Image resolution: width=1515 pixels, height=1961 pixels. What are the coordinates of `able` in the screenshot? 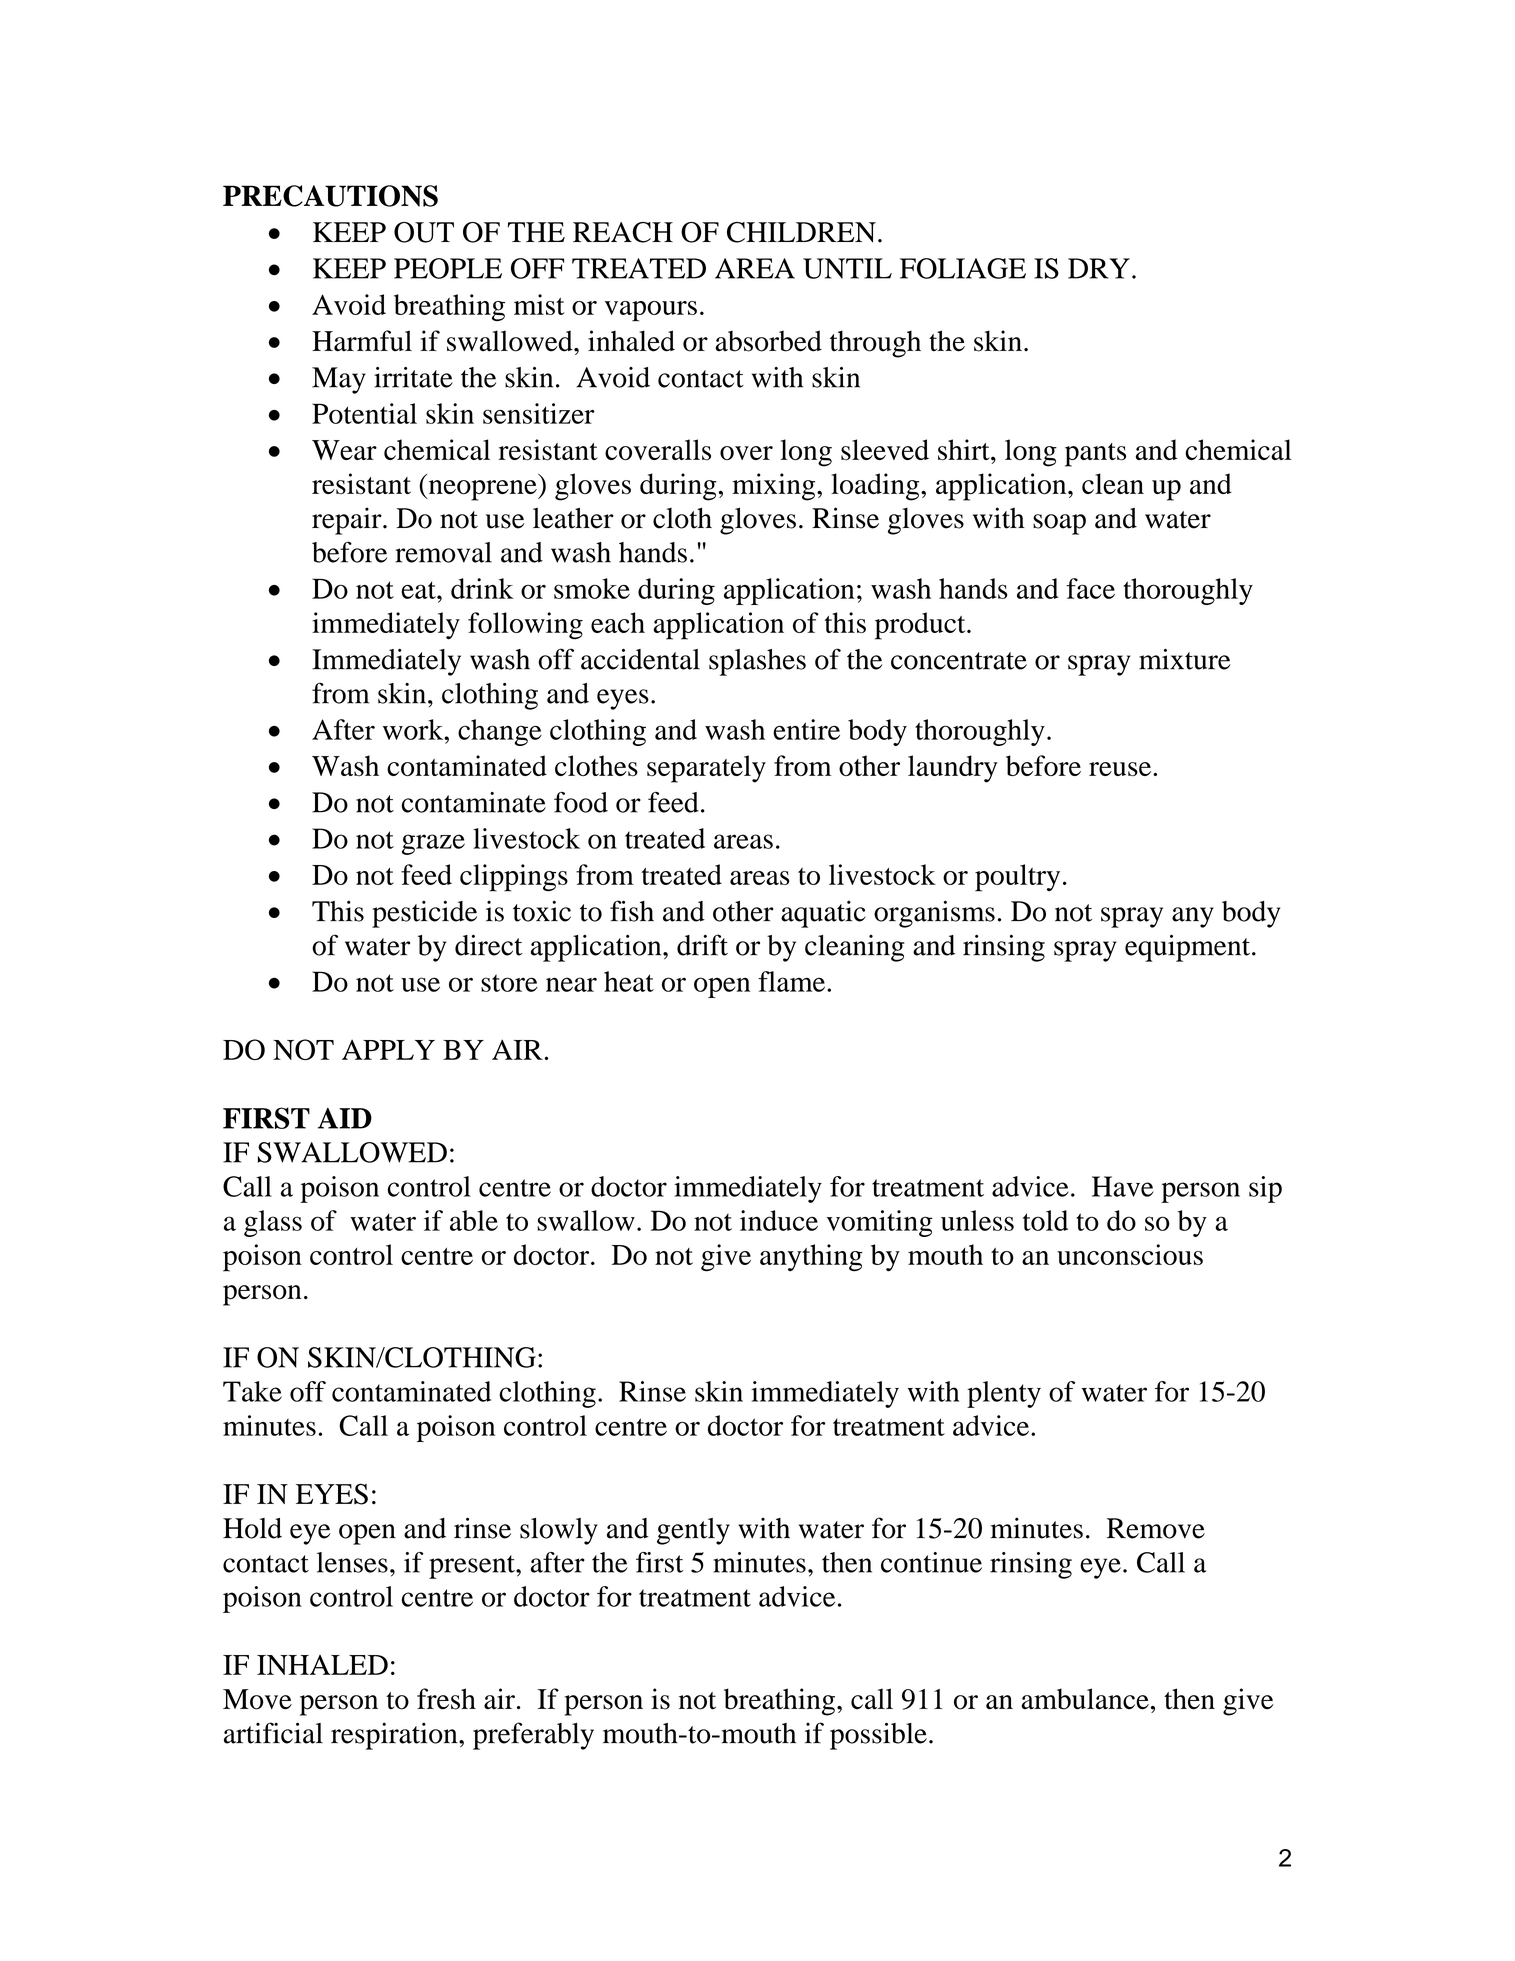 It's located at (474, 1220).
